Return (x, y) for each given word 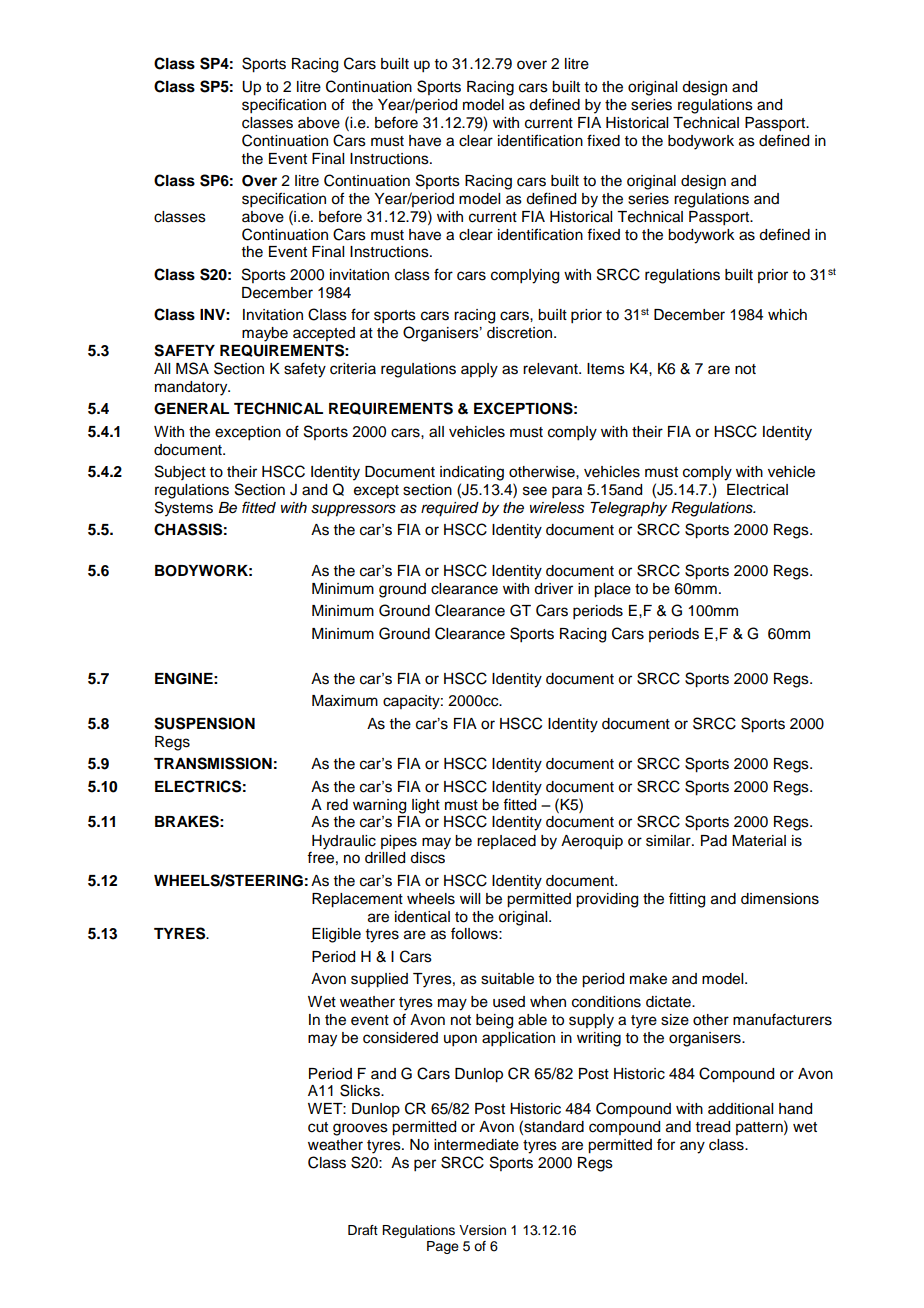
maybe (265, 334)
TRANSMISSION (213, 763)
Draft (363, 1230)
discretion (521, 333)
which (787, 315)
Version (482, 1230)
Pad (714, 841)
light (426, 806)
